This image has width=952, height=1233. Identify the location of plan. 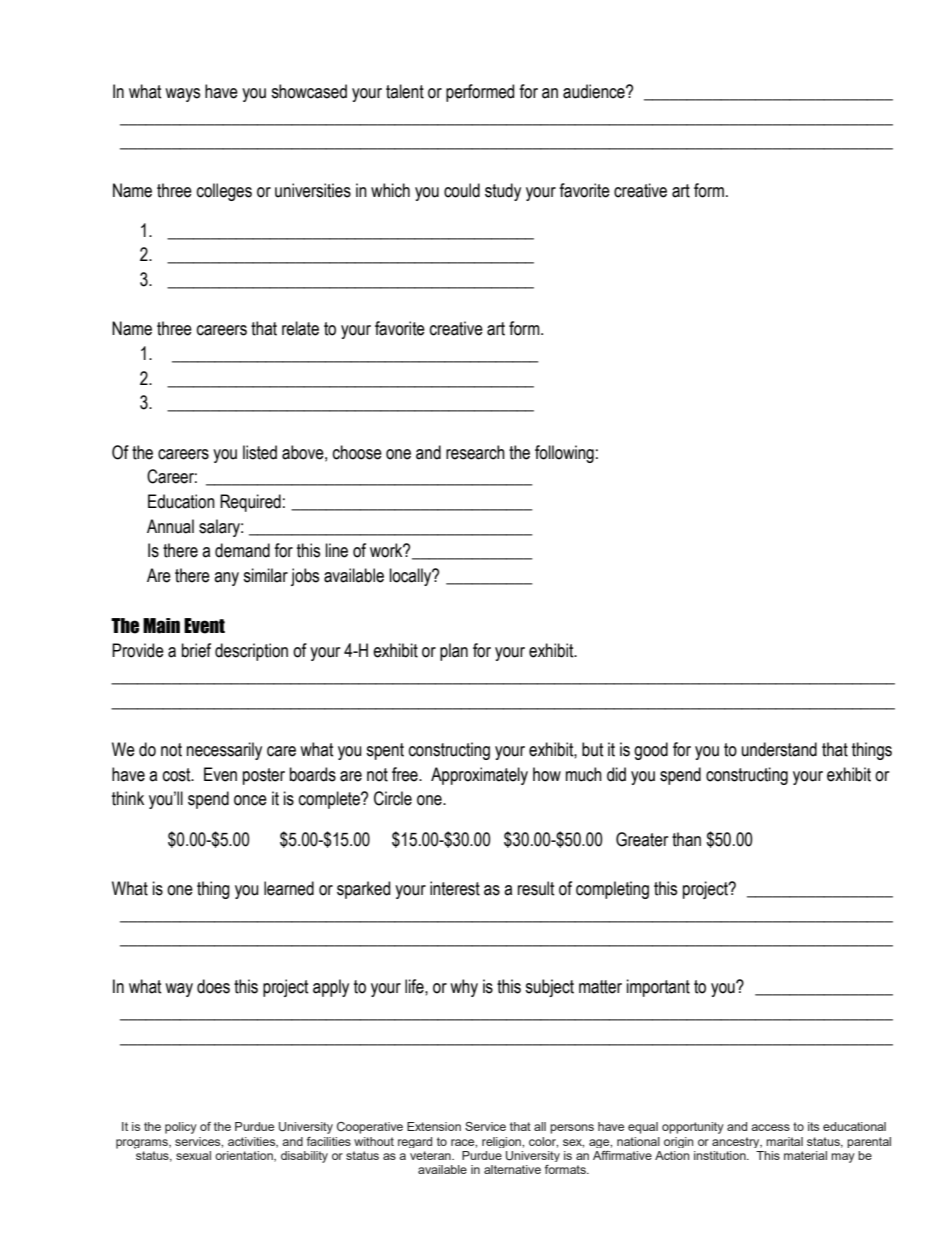
(454, 652).
